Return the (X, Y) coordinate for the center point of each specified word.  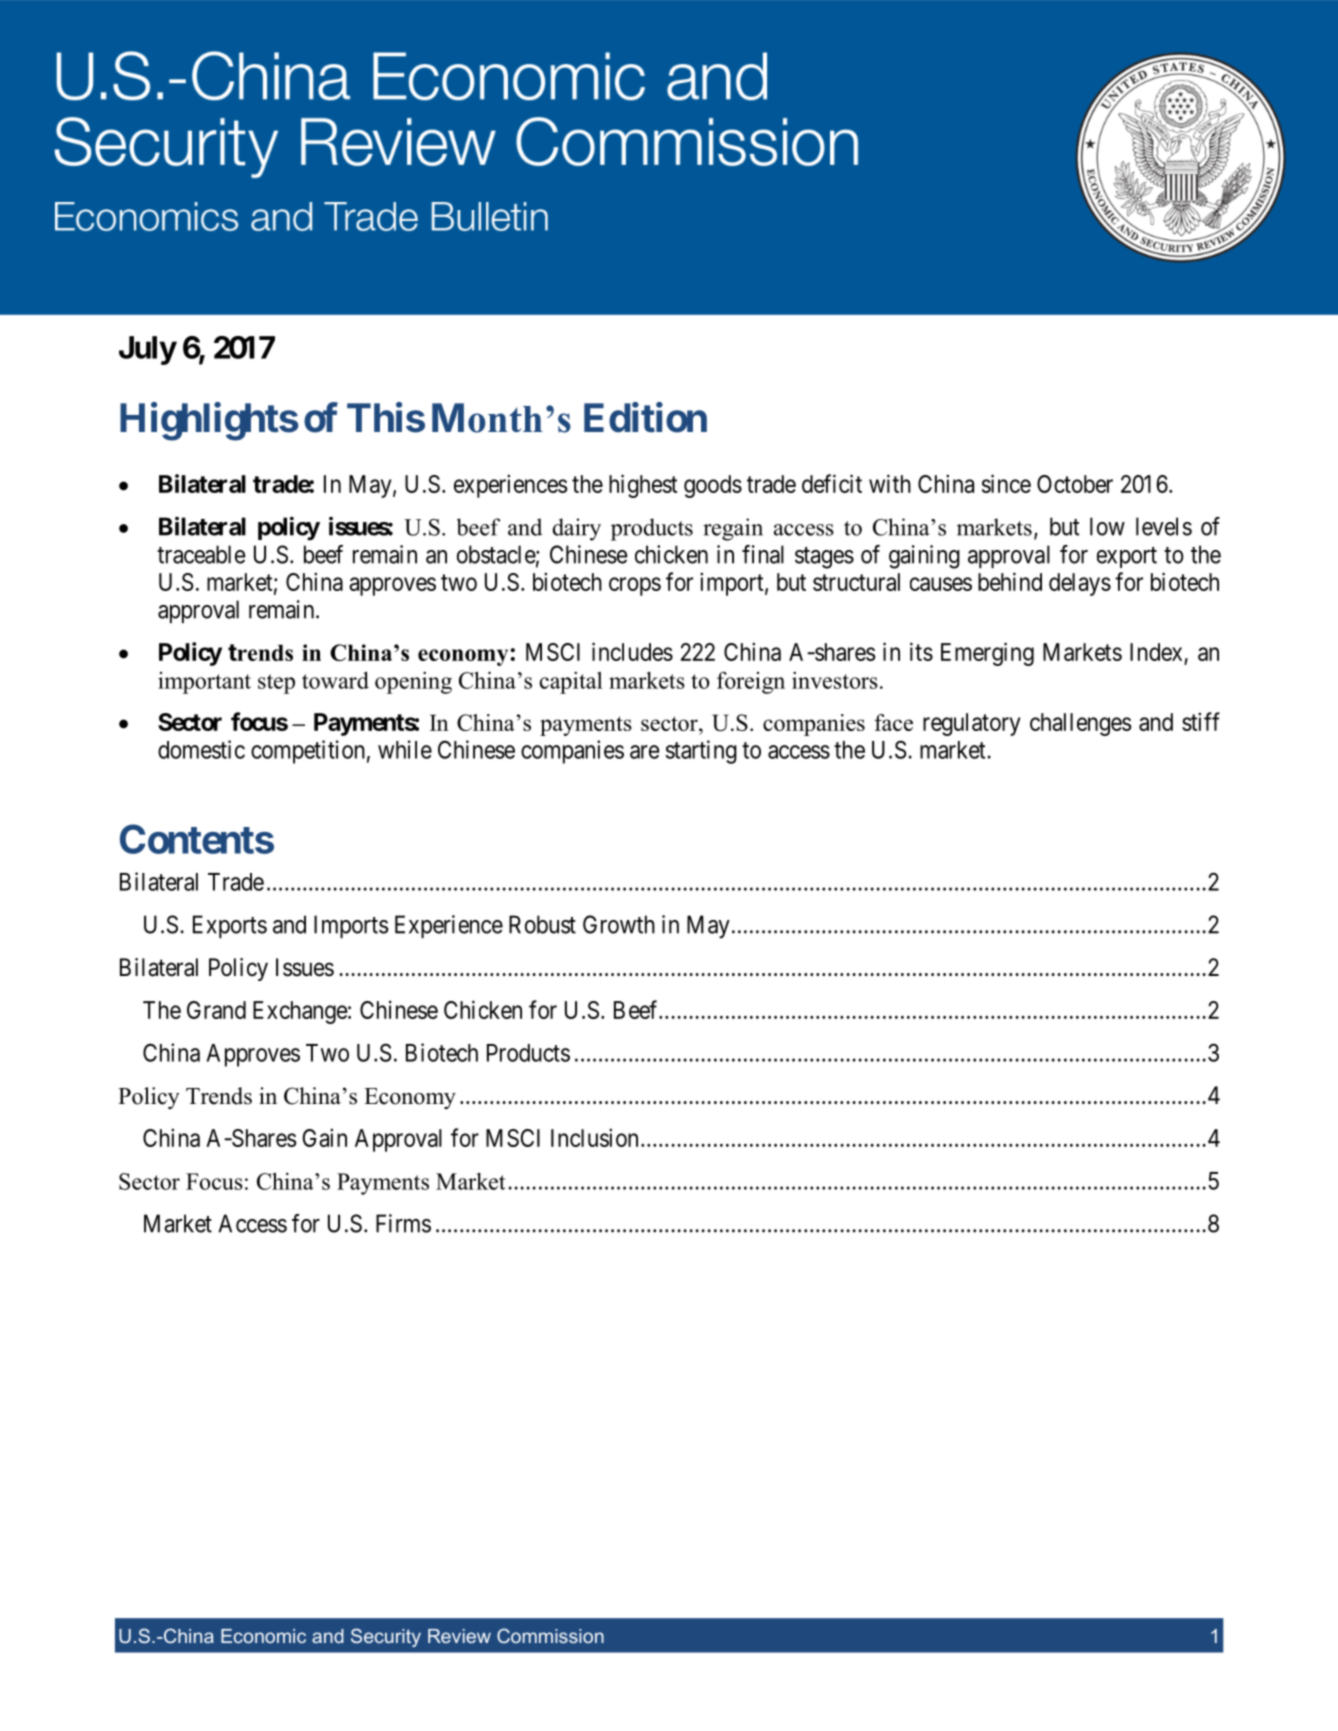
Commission (550, 1635)
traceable (201, 554)
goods (713, 486)
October (1075, 484)
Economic (263, 1636)
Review (459, 1636)
